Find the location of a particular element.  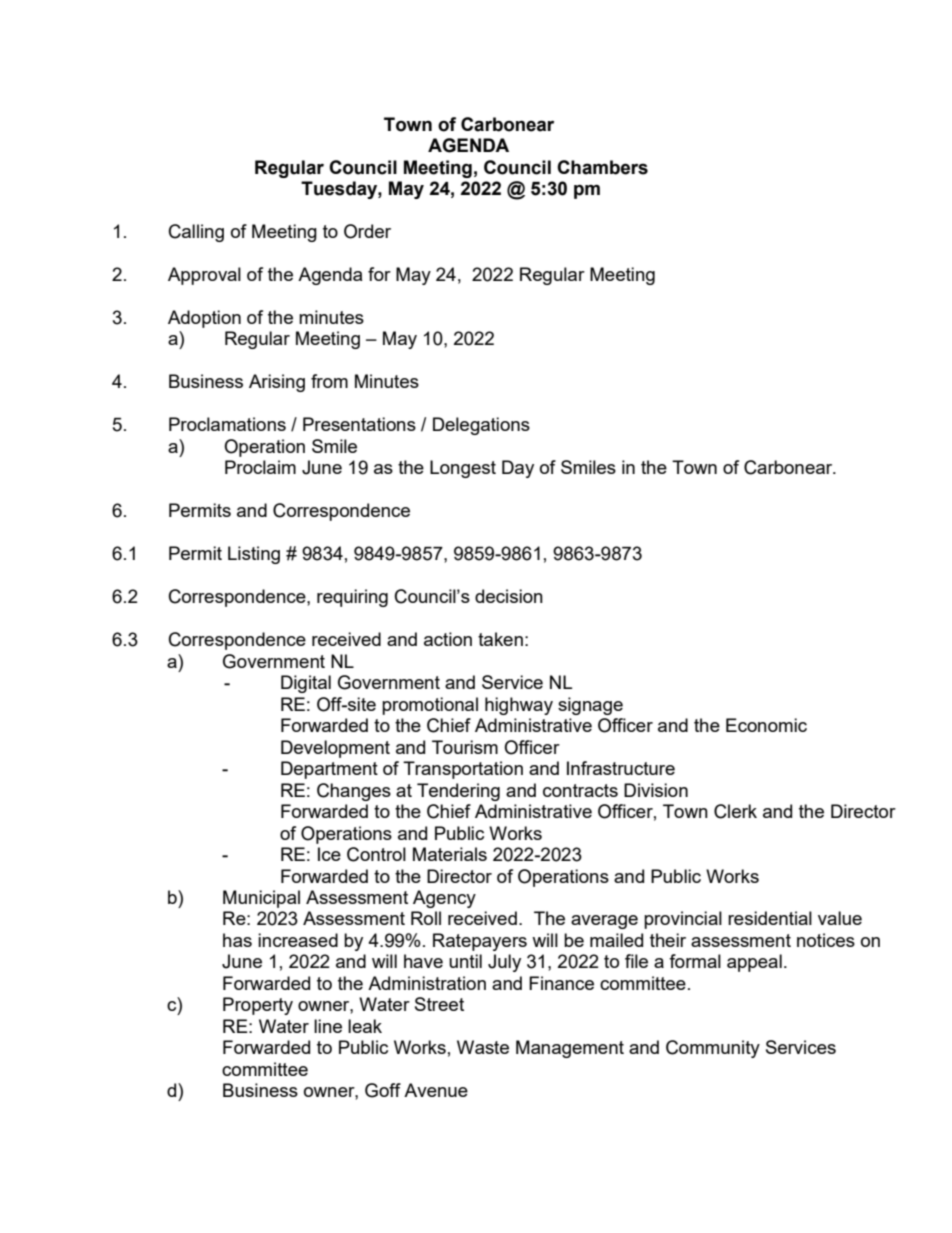

Digital is located at coordinates (306, 684).
